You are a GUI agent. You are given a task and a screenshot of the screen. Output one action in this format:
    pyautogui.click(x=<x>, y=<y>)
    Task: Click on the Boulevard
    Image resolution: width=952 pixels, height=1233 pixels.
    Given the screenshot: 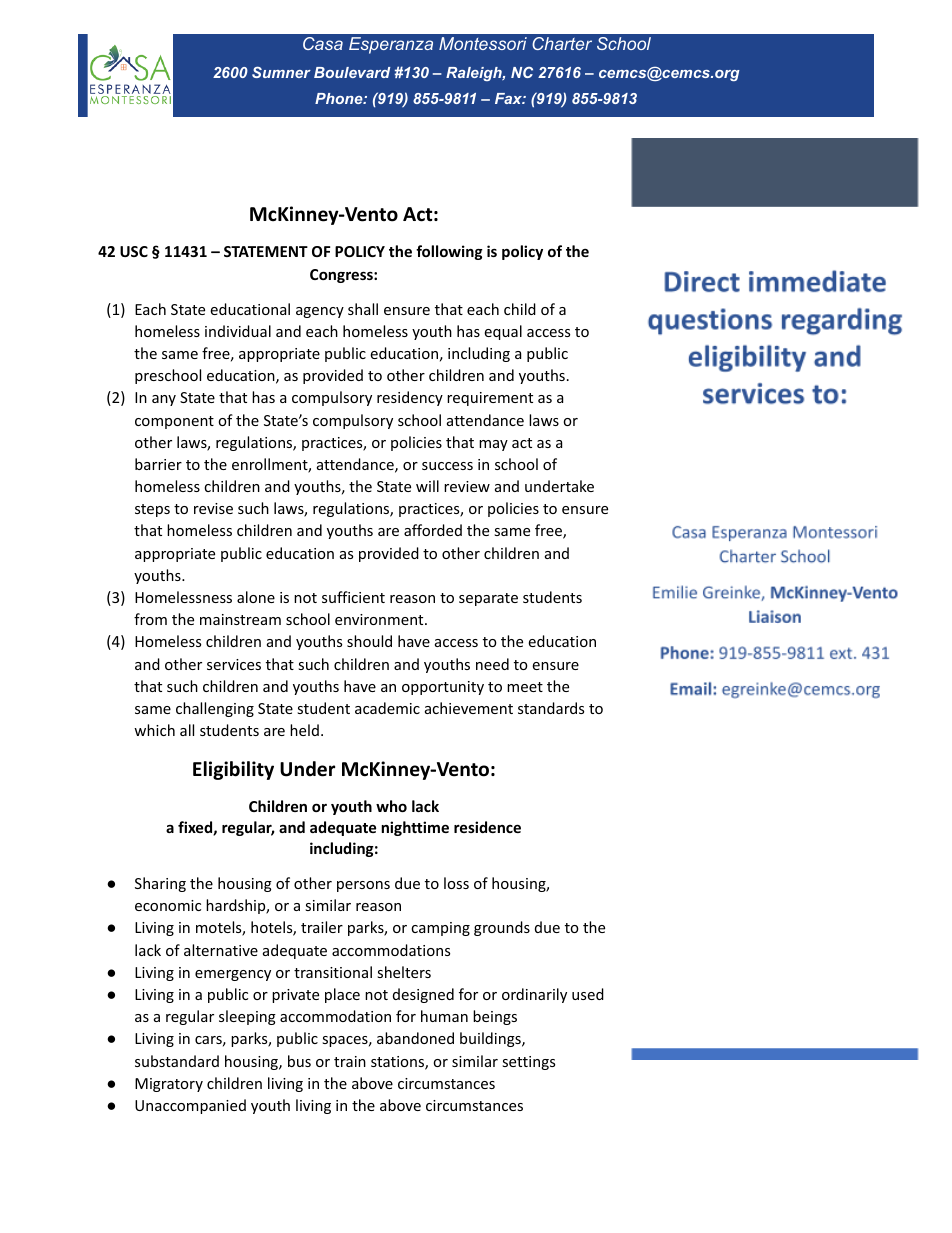 What is the action you would take?
    pyautogui.click(x=352, y=72)
